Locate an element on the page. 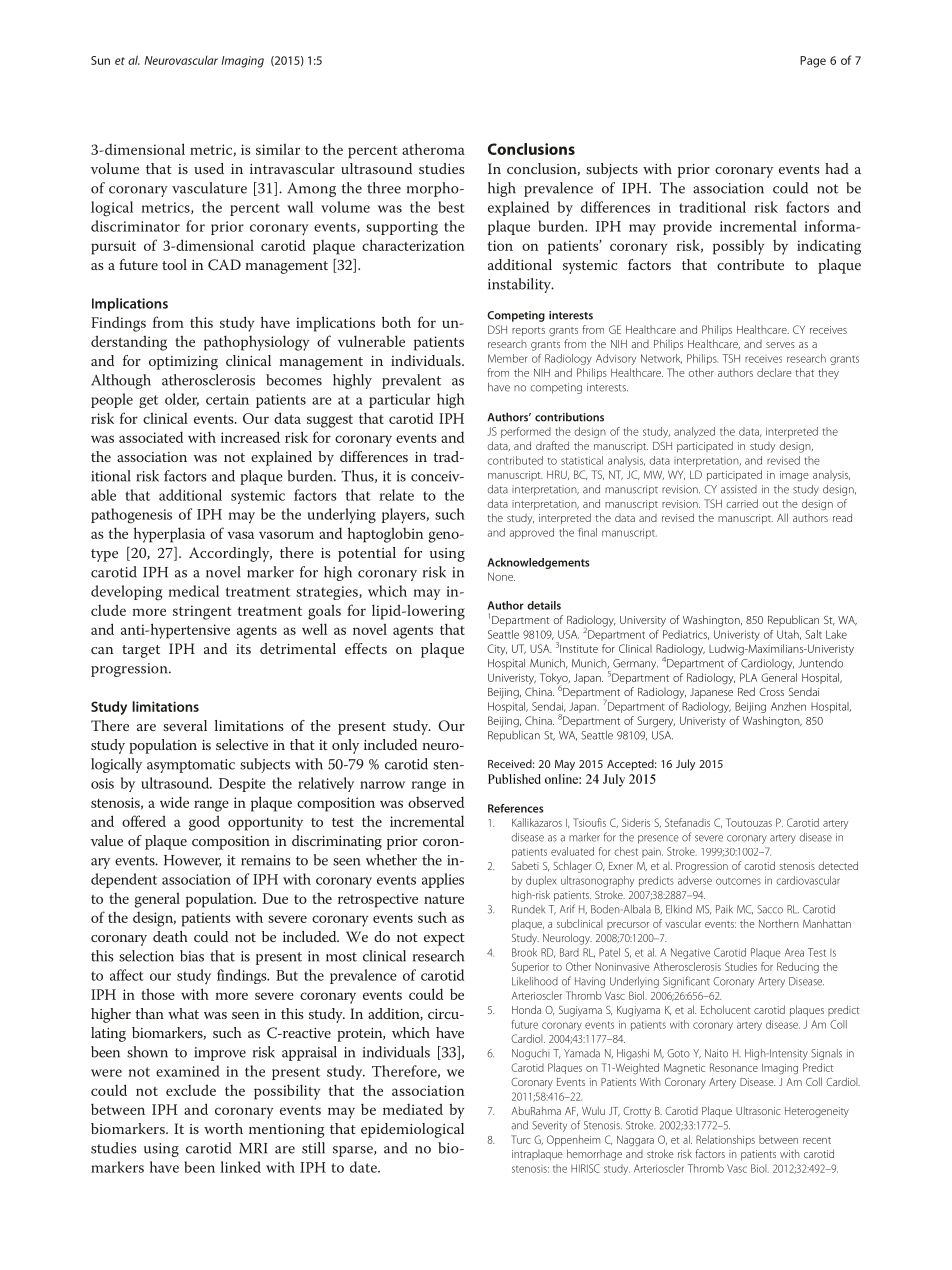  mediated is located at coordinates (413, 1109).
